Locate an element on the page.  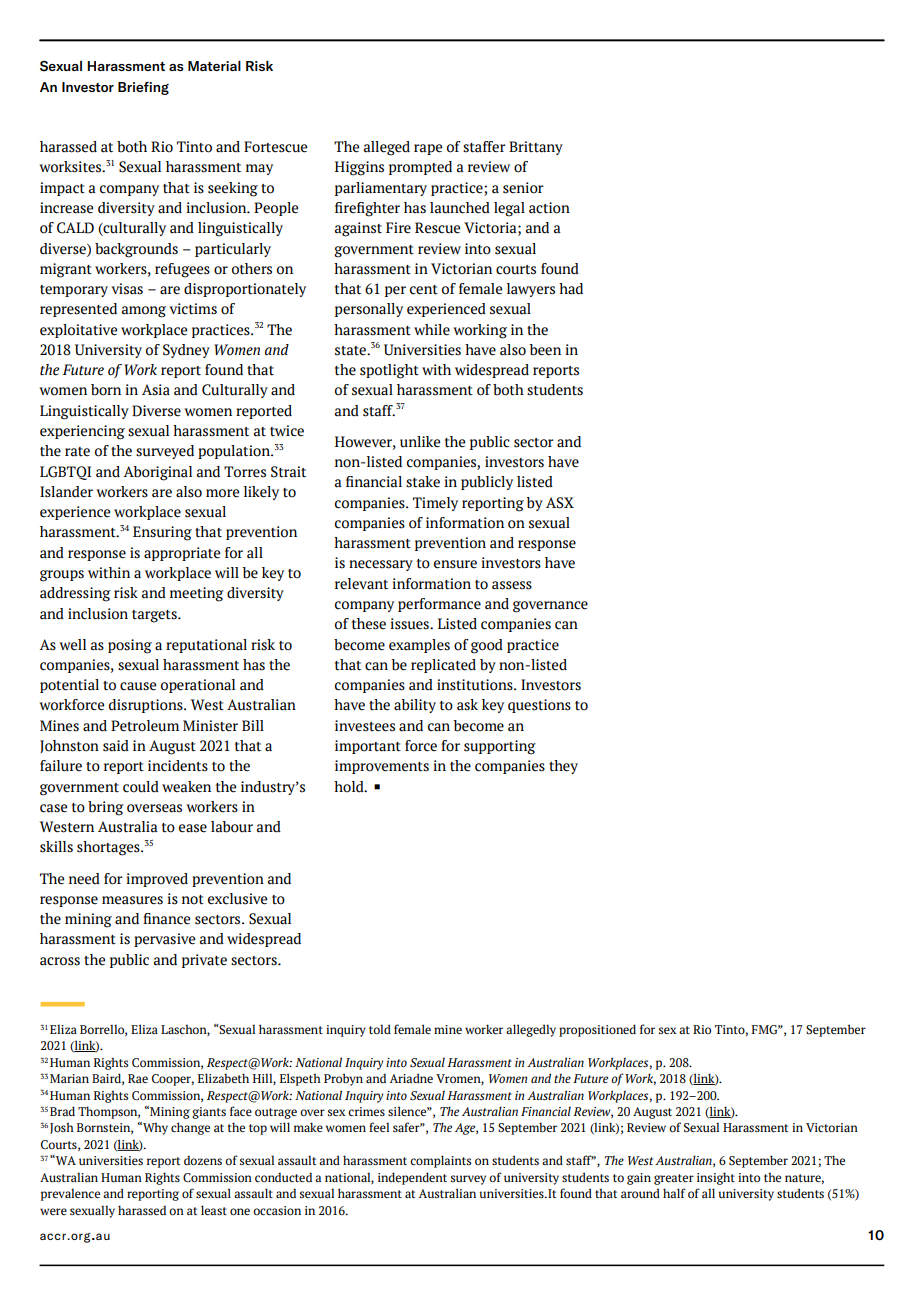
told is located at coordinates (380, 1029).
